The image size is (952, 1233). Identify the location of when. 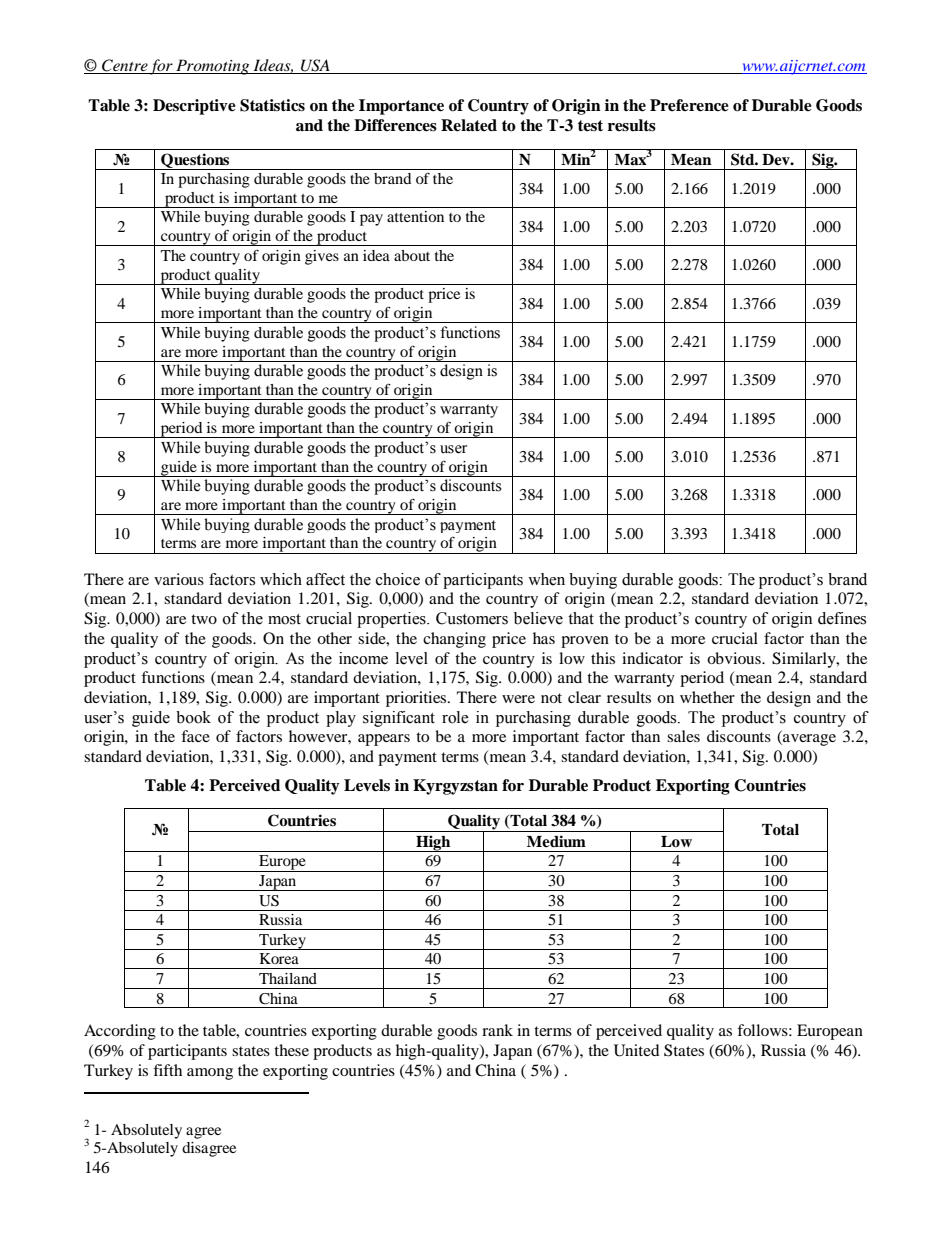
(546, 579).
